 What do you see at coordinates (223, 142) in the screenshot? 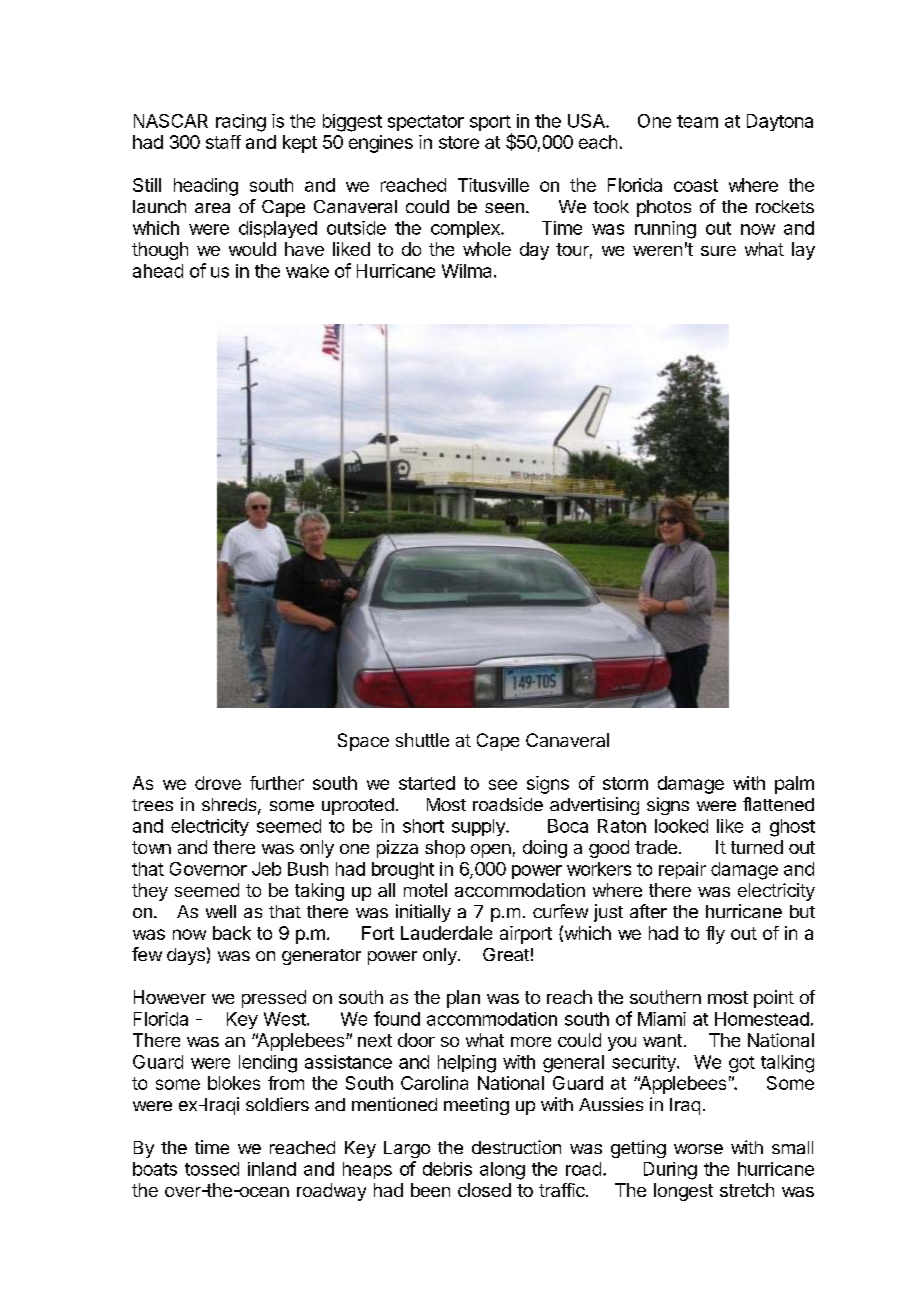
I see `staff` at bounding box center [223, 142].
